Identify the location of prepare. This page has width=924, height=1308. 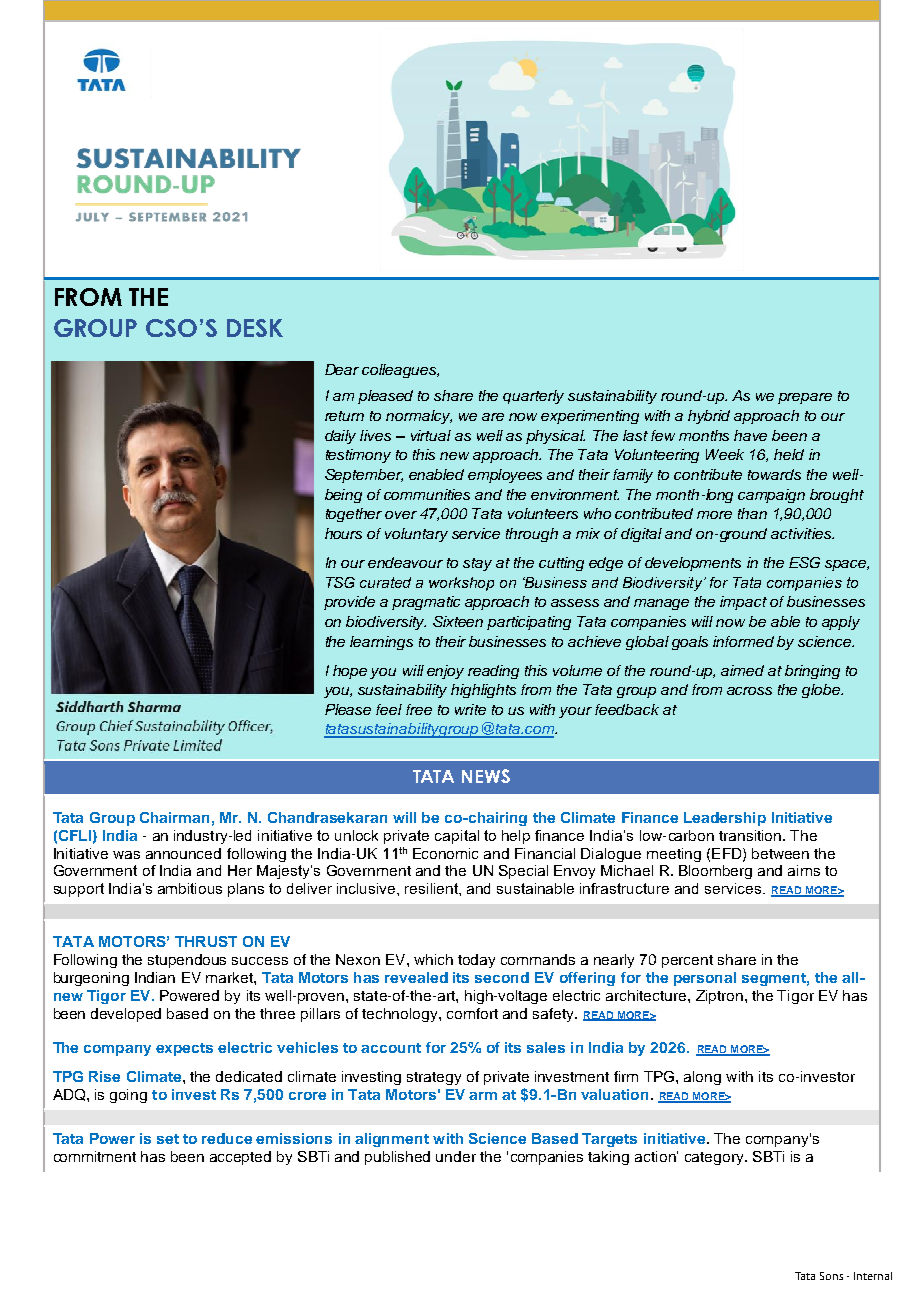
(805, 398).
